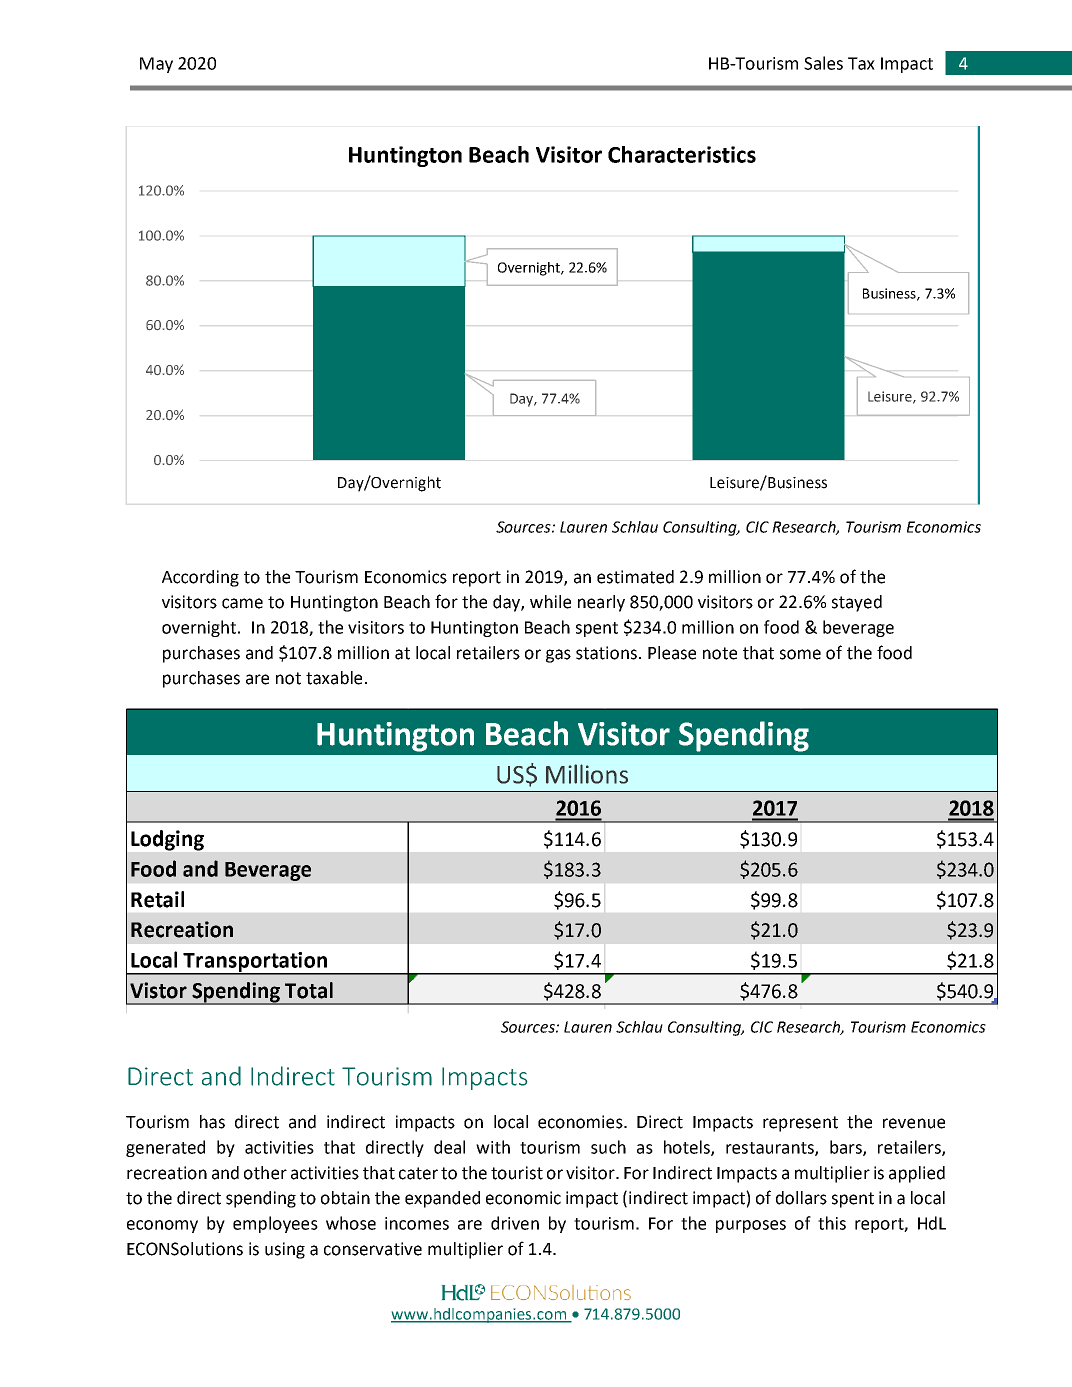  Describe the element at coordinates (275, 1224) in the document. I see `employees` at that location.
